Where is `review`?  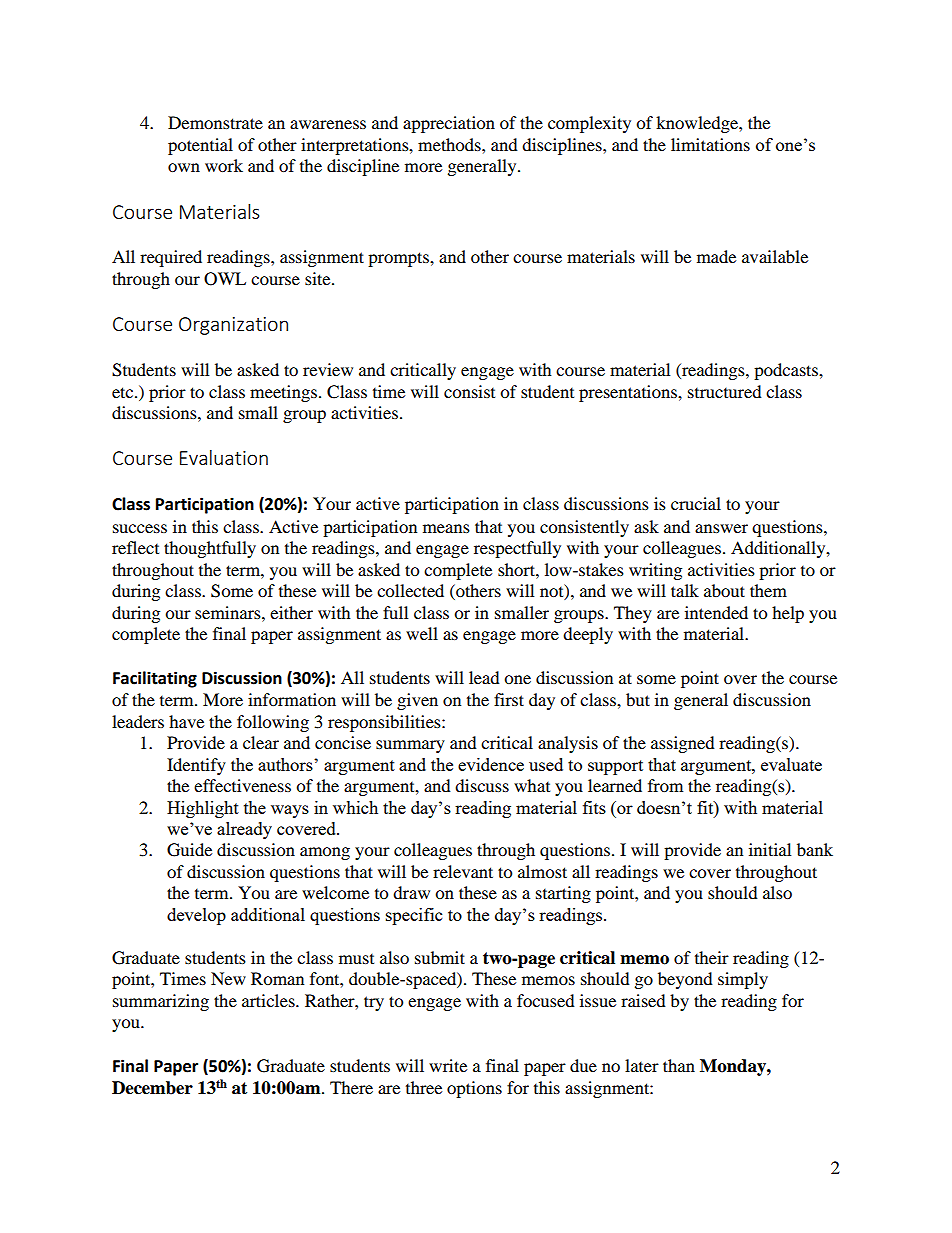
review is located at coordinates (328, 369).
